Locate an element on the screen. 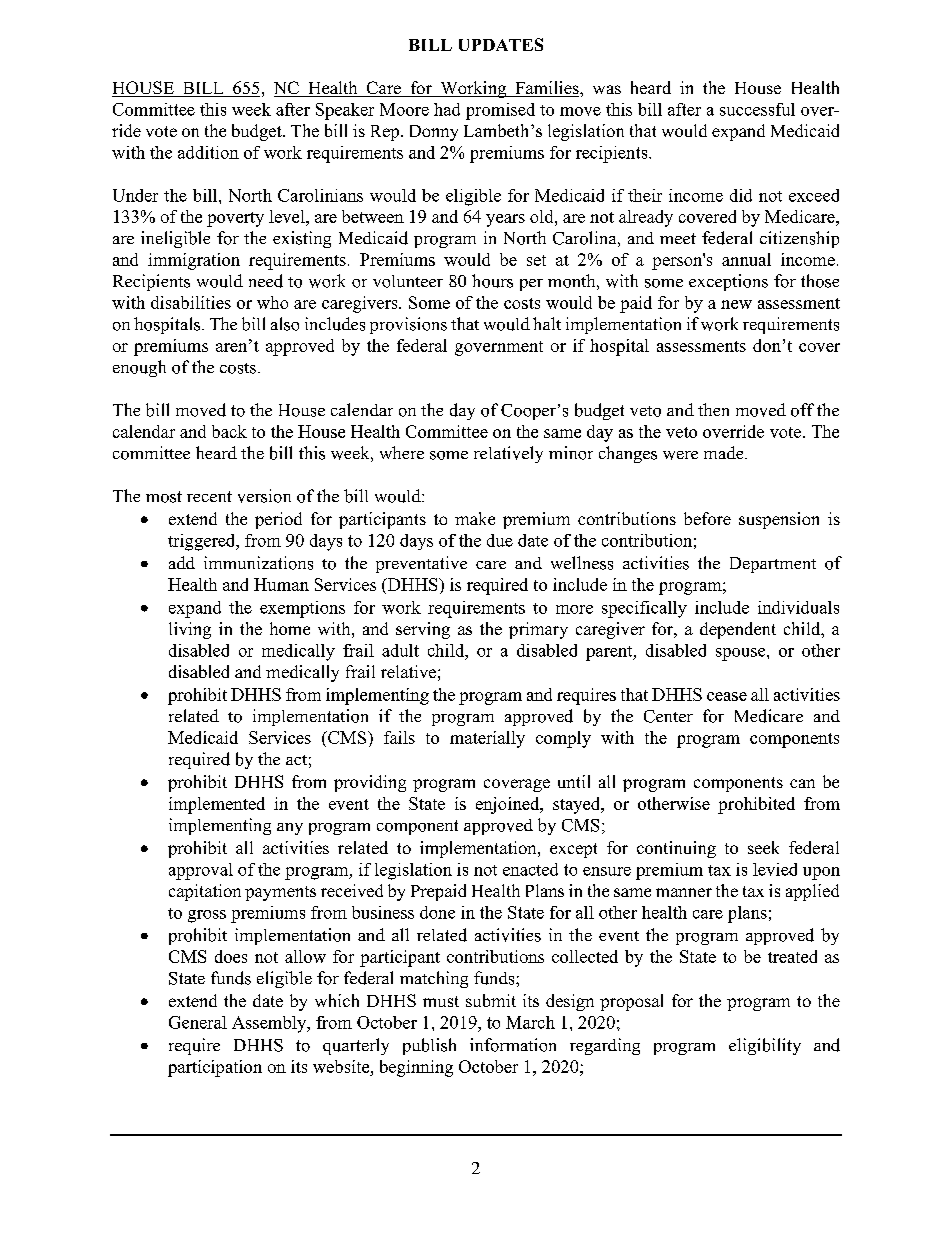 This screenshot has height=1233, width=952. materially is located at coordinates (487, 739).
